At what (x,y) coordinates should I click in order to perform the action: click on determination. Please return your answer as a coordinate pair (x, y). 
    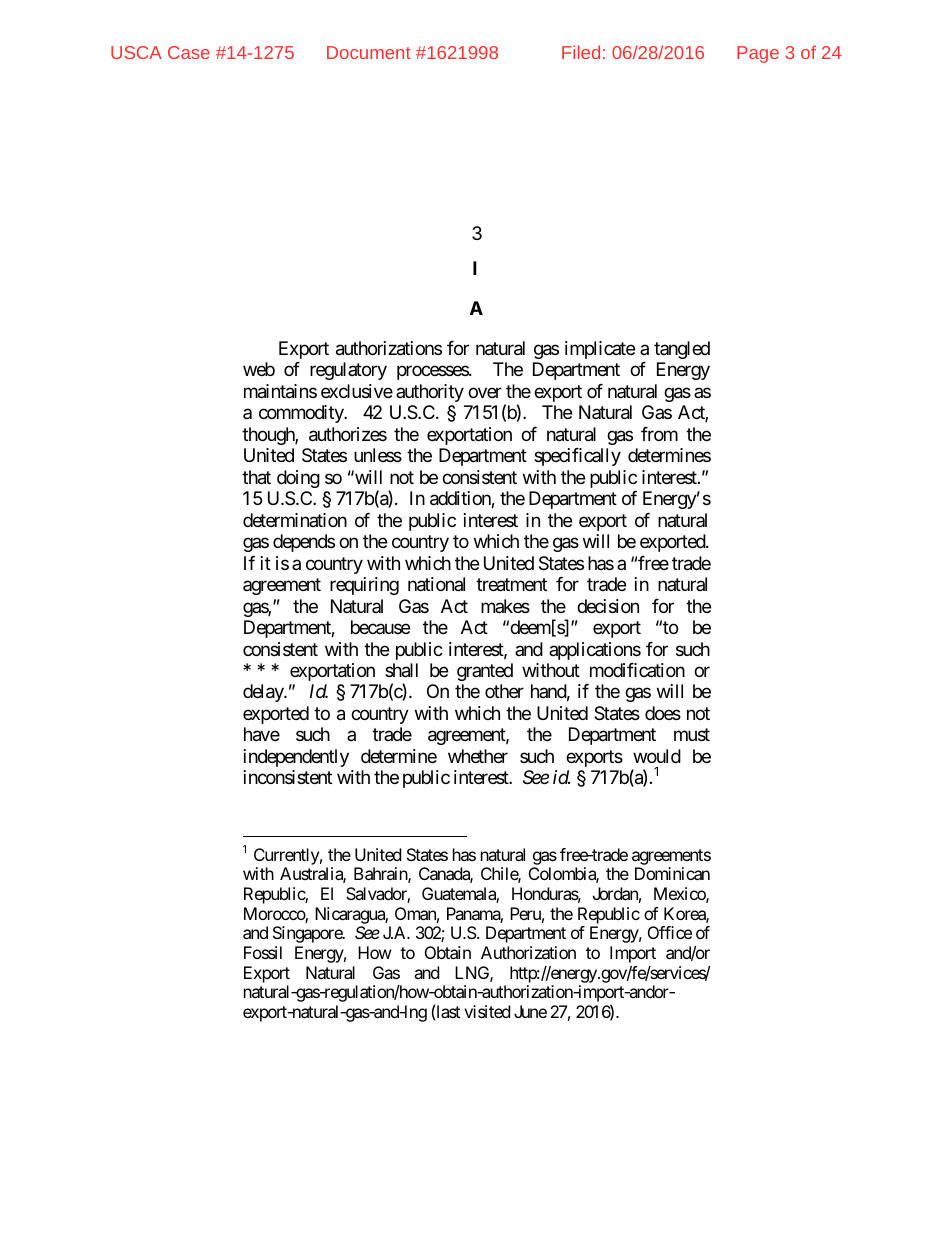
    Looking at the image, I should click on (295, 520).
